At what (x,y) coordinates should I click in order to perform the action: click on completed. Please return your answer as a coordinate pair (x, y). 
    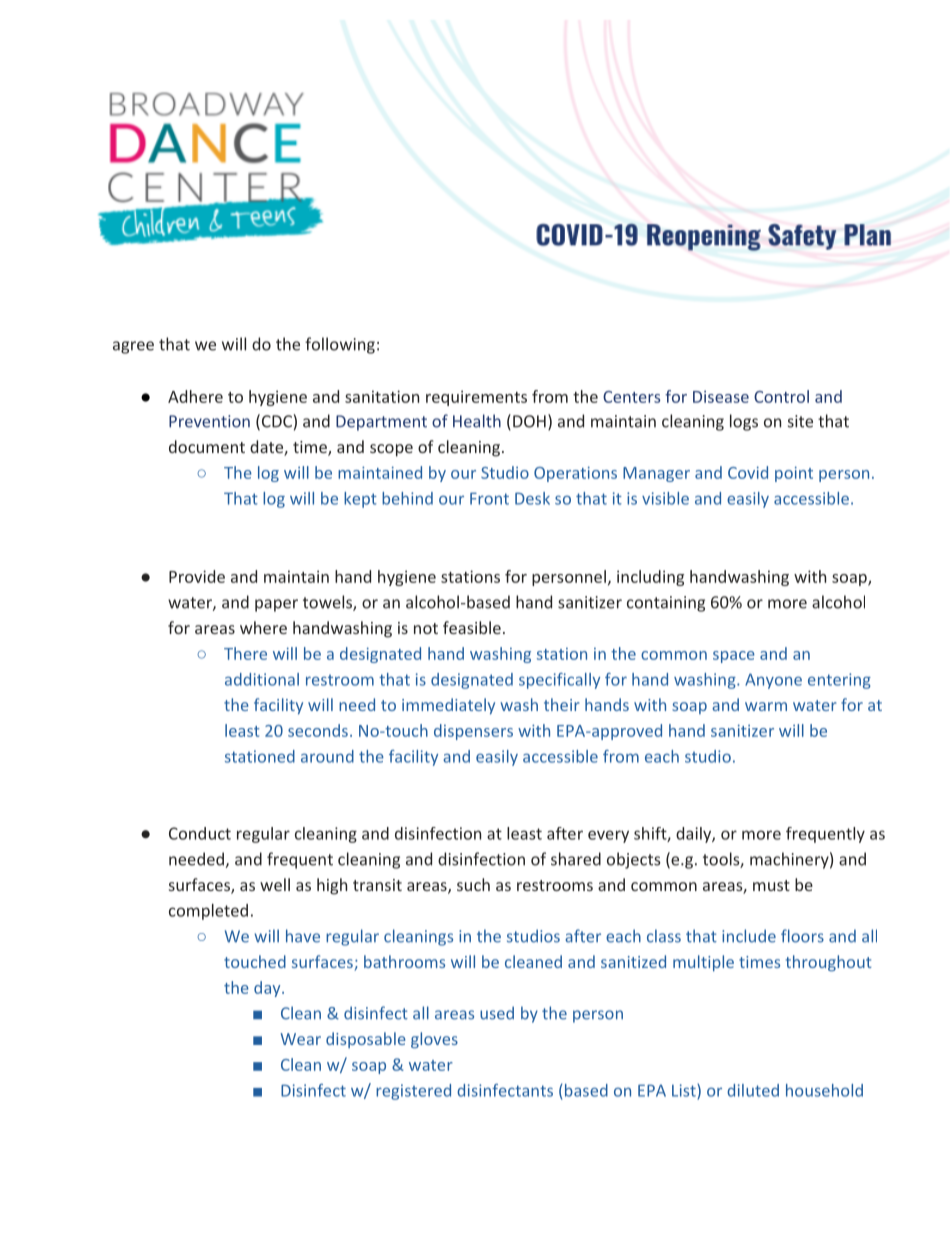
    Looking at the image, I should click on (208, 912).
